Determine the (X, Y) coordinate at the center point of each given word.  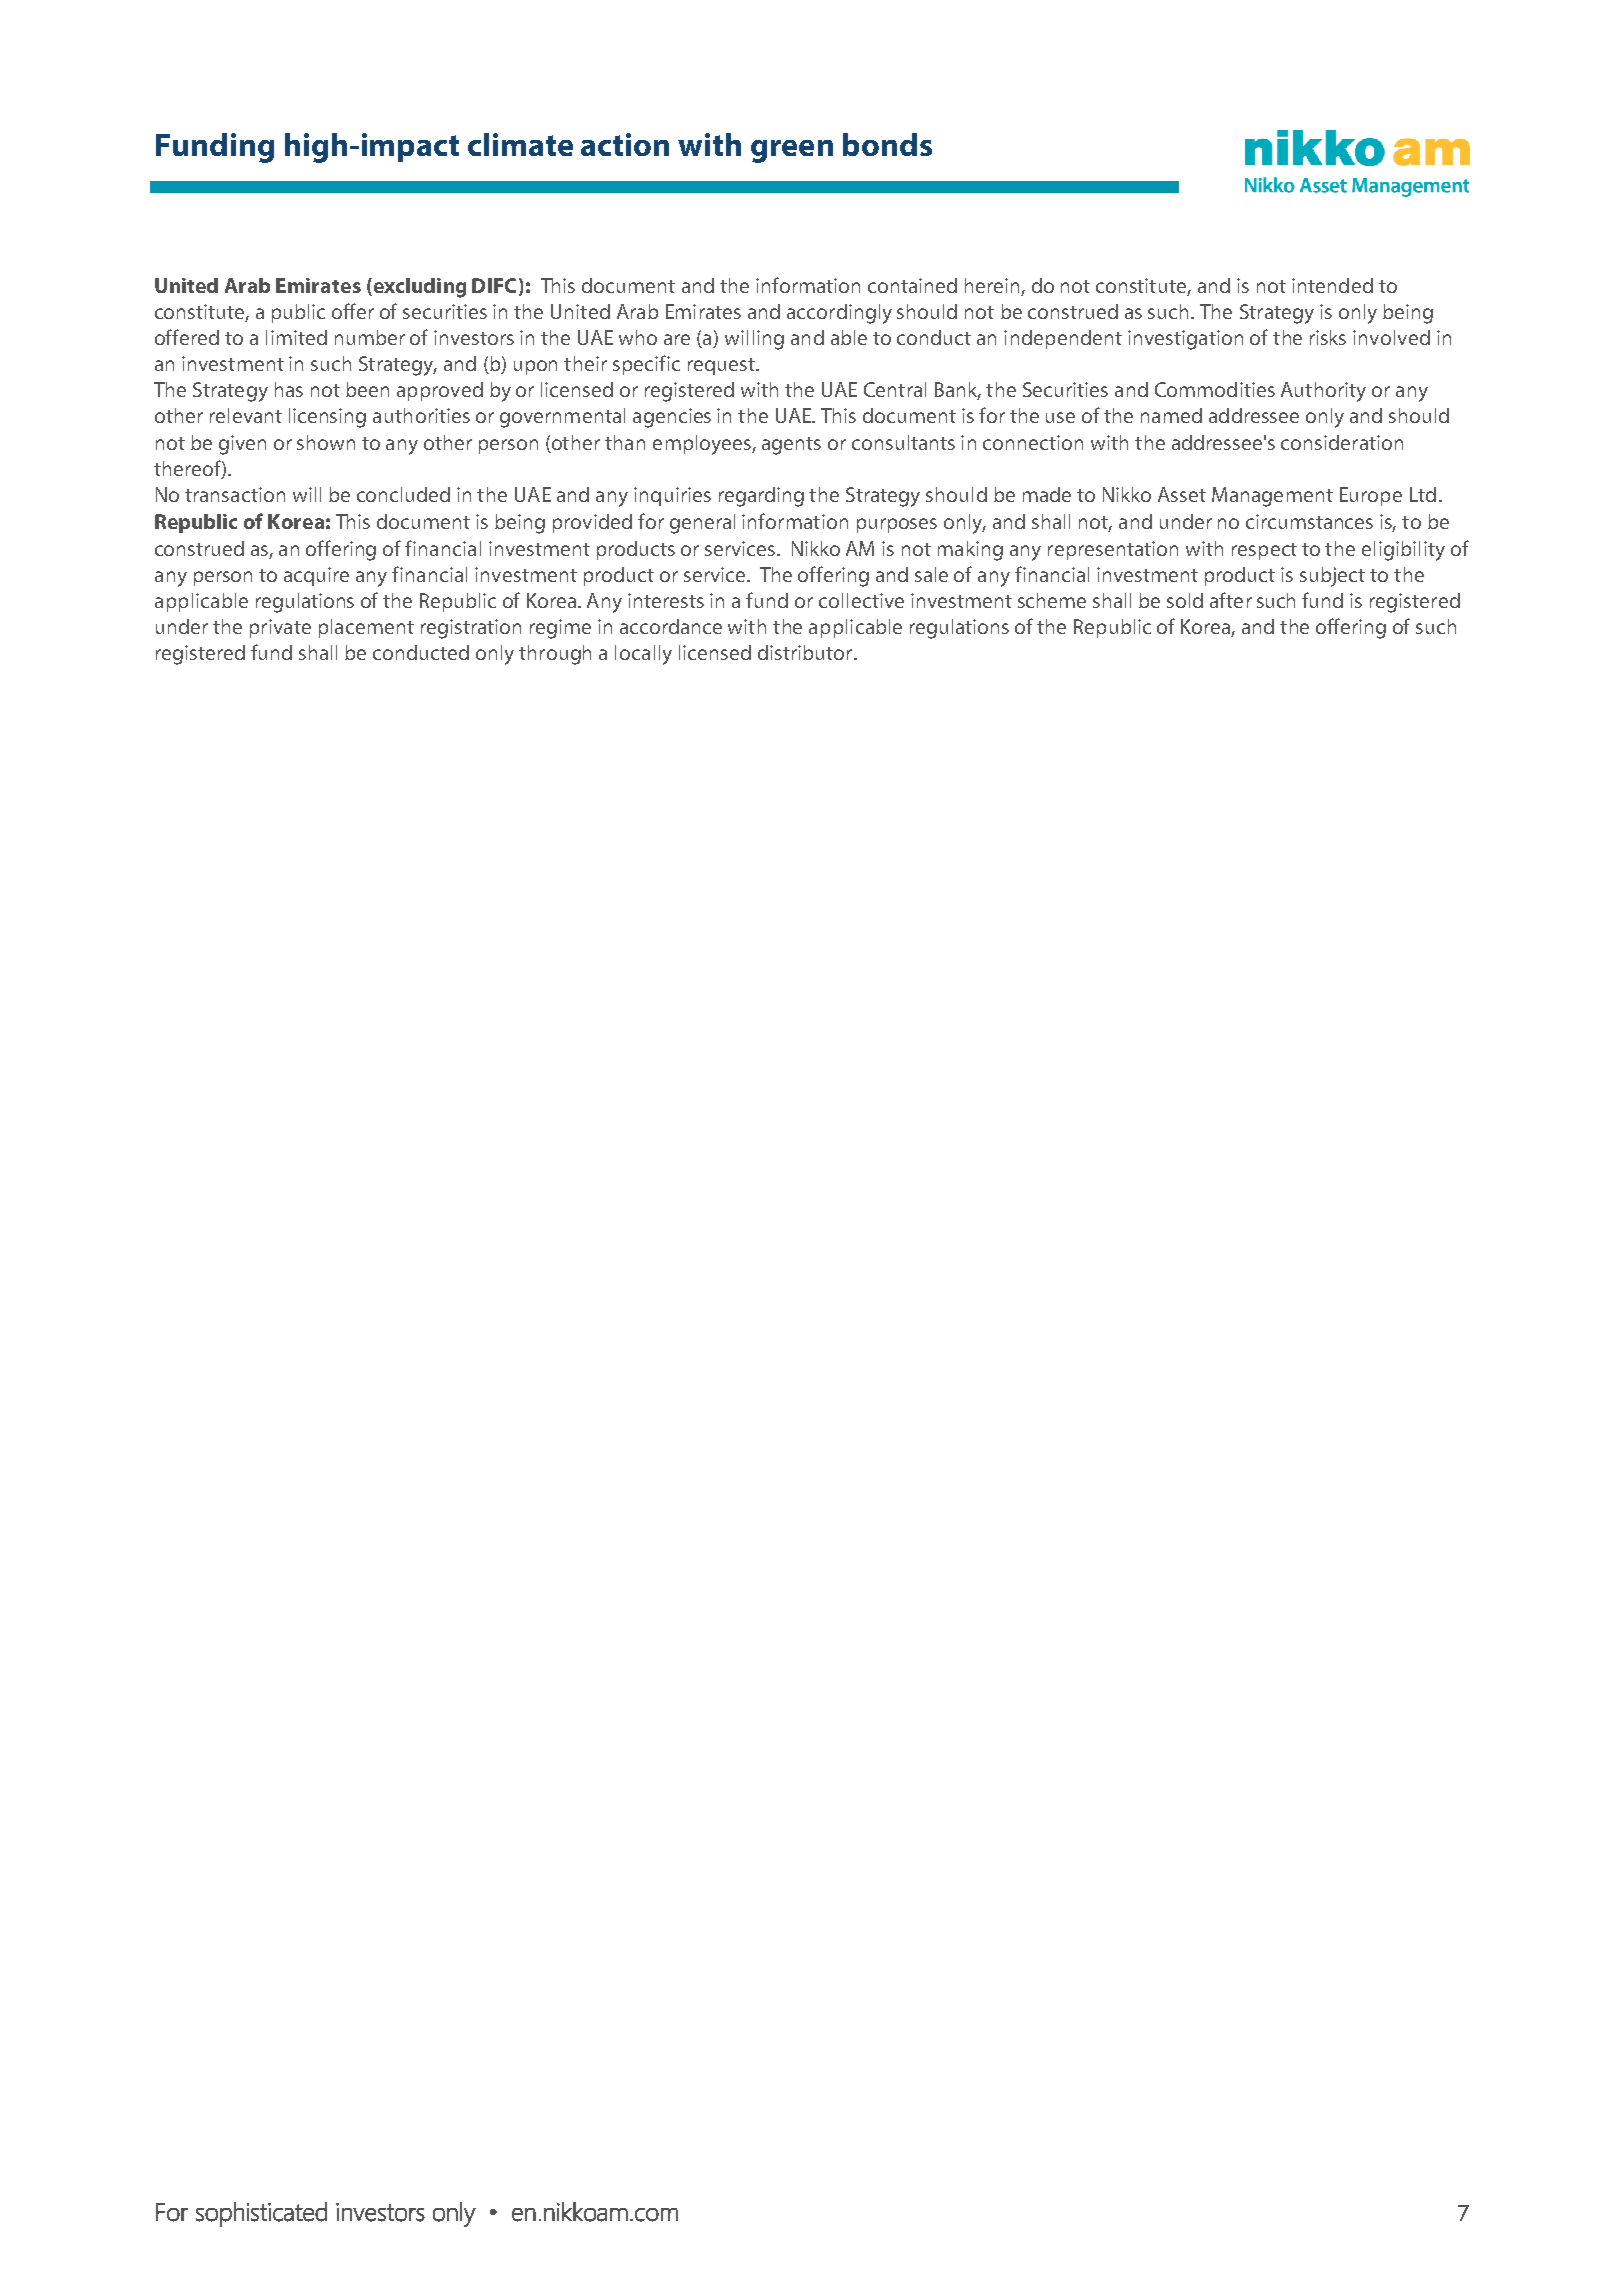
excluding (418, 288)
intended (1332, 285)
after (1231, 600)
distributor (806, 652)
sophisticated (261, 2214)
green (792, 151)
